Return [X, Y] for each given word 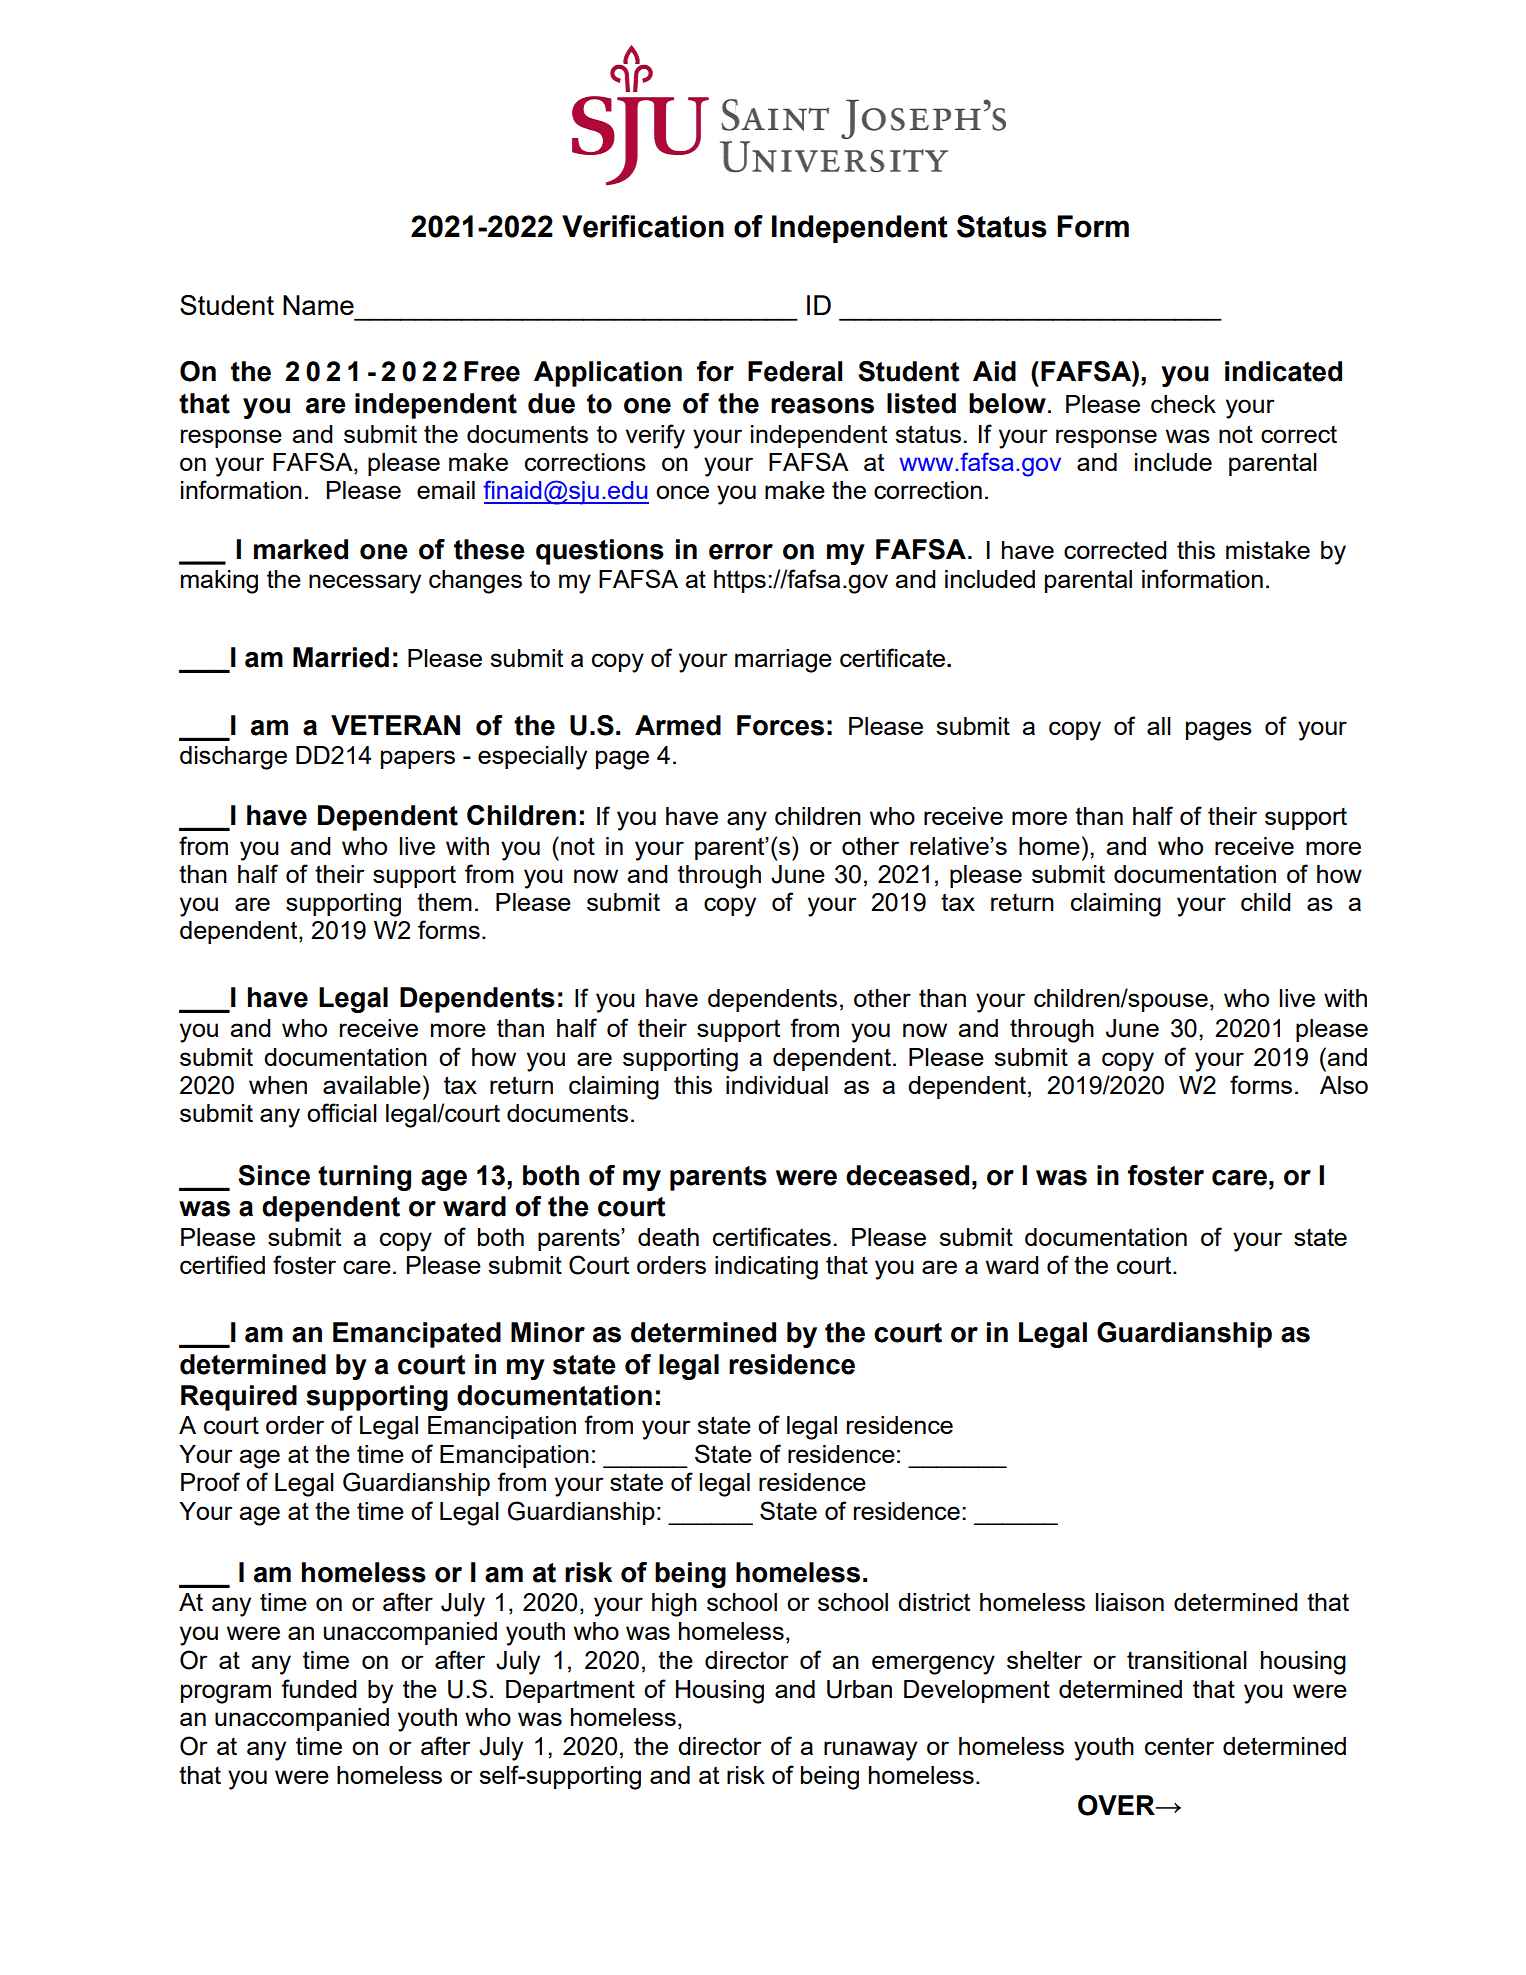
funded [319, 1688]
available [372, 1085]
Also [1344, 1085]
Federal [795, 371]
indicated [1283, 371]
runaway [870, 1751]
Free [492, 371]
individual [777, 1085]
